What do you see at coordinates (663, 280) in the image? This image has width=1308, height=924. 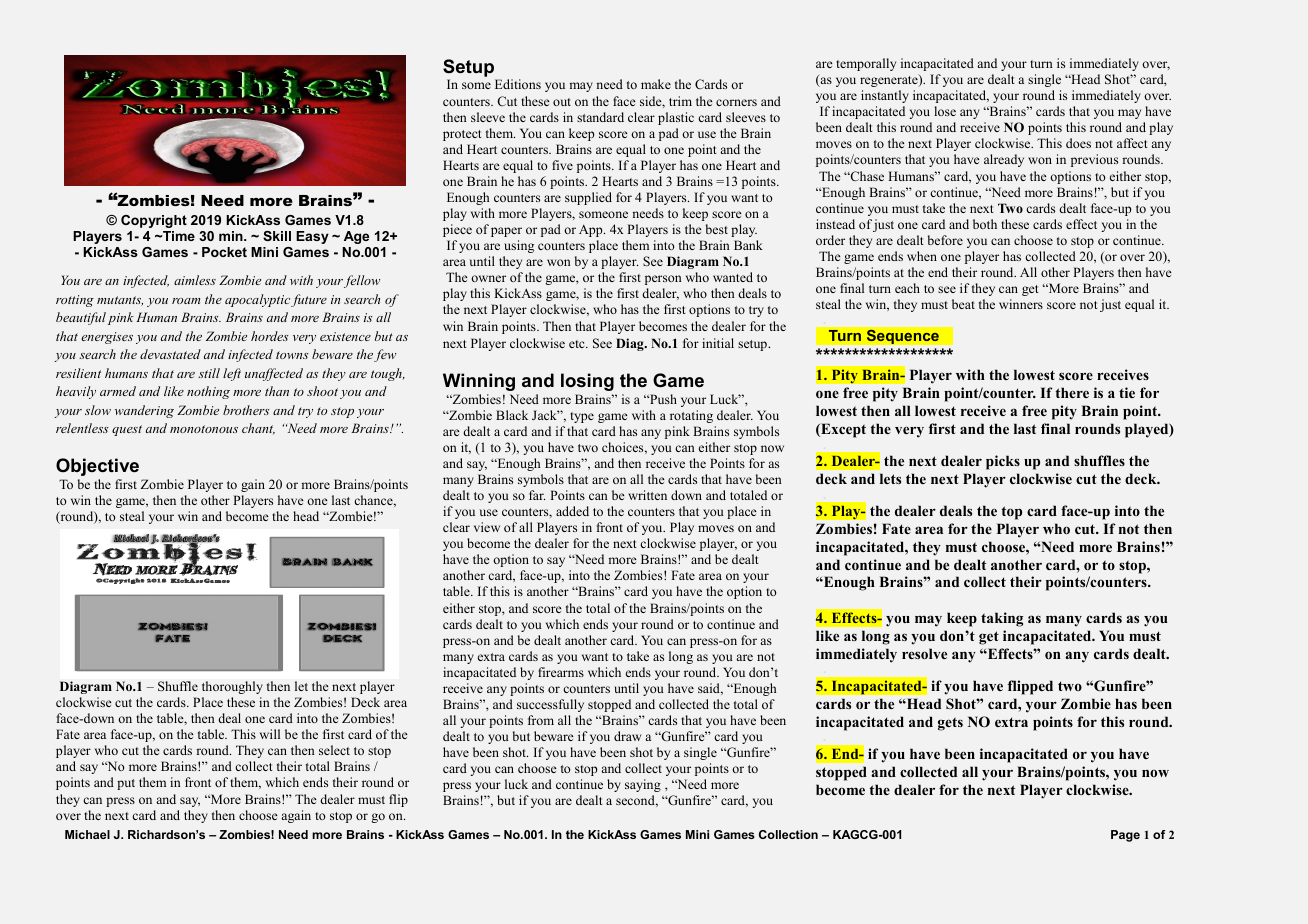 I see `person` at bounding box center [663, 280].
